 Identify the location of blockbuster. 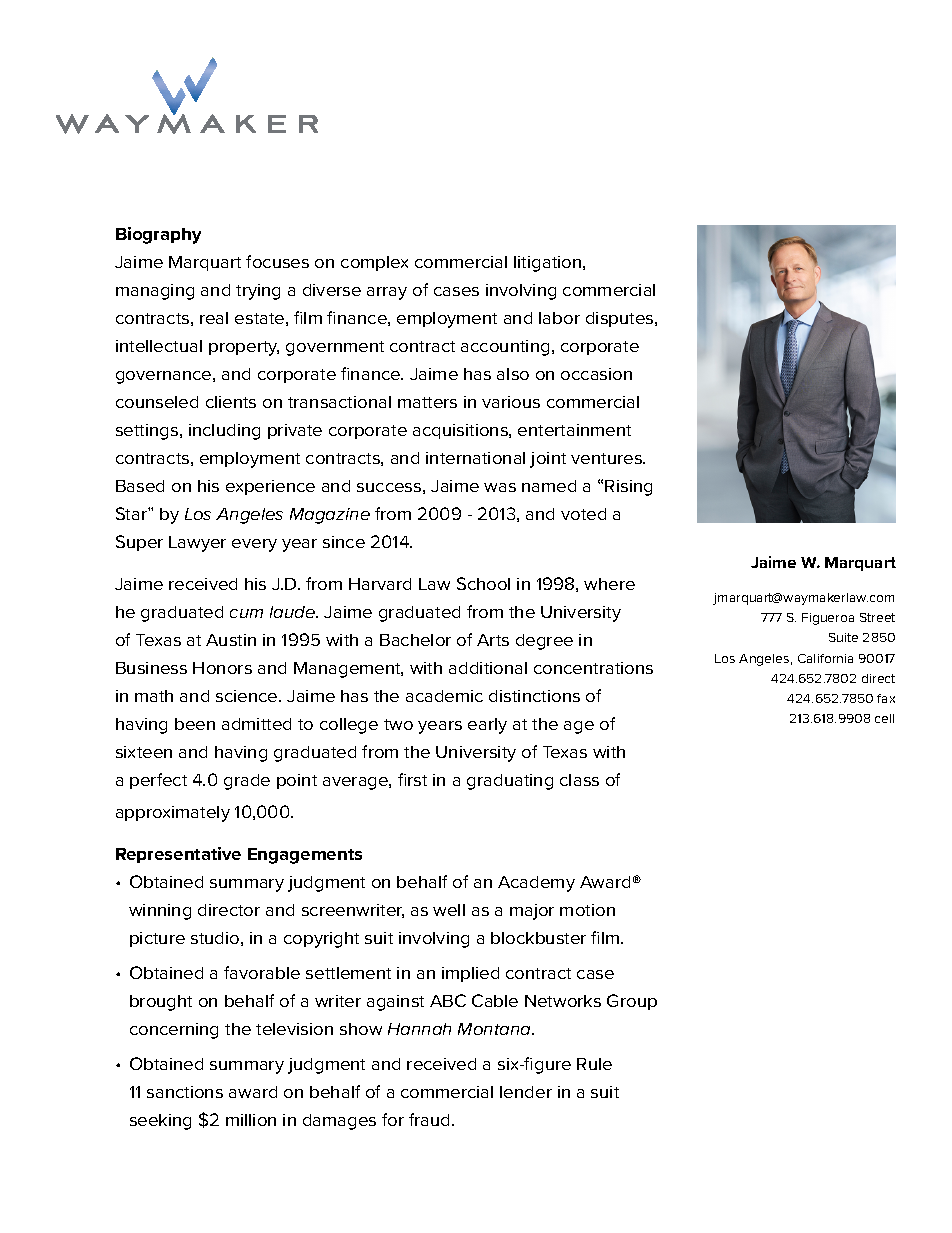
(538, 938).
